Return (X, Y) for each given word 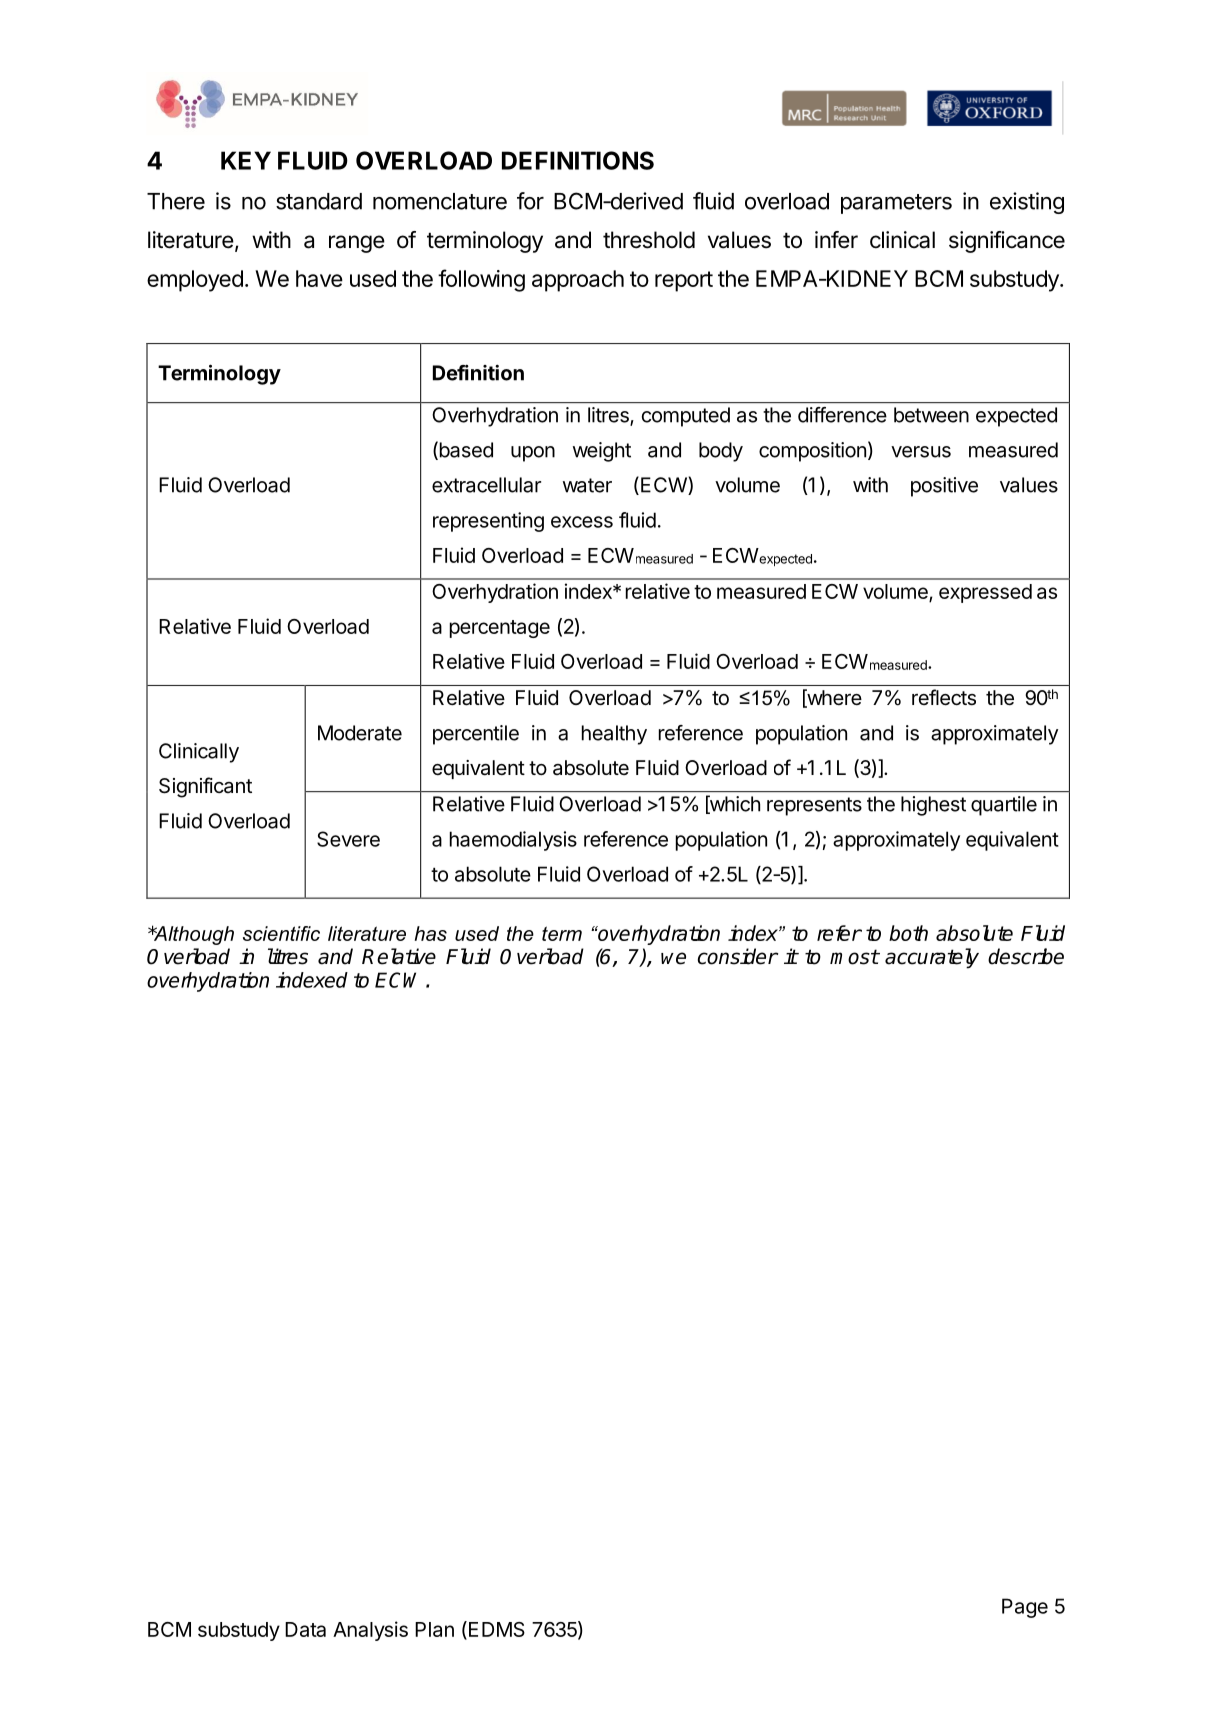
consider (738, 956)
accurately (932, 958)
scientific (281, 933)
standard (319, 201)
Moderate (360, 733)
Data (305, 1629)
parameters (896, 204)
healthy (614, 735)
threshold (649, 240)
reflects (944, 697)
